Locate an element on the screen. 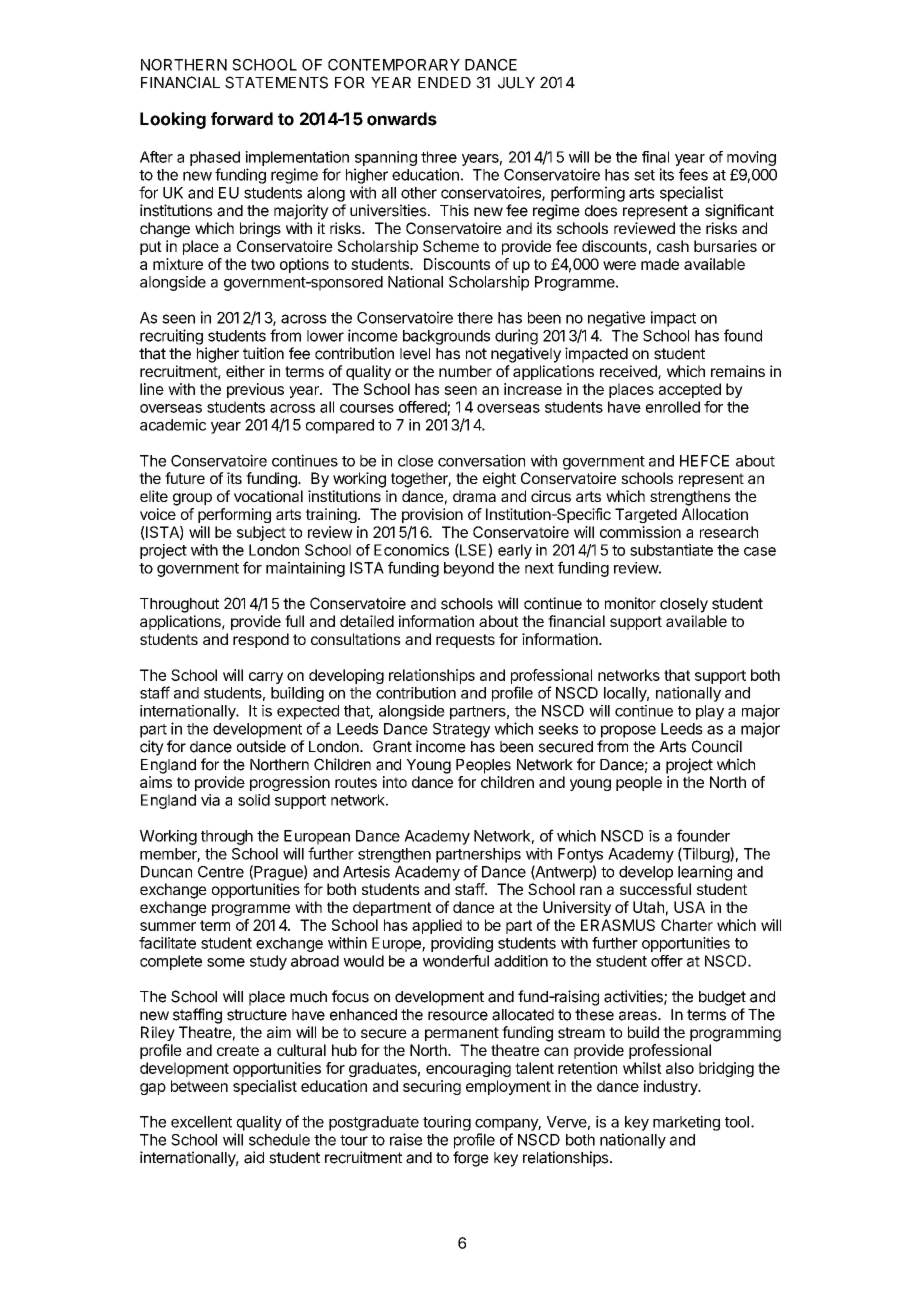 This screenshot has width=924, height=1308. applied is located at coordinates (437, 926).
